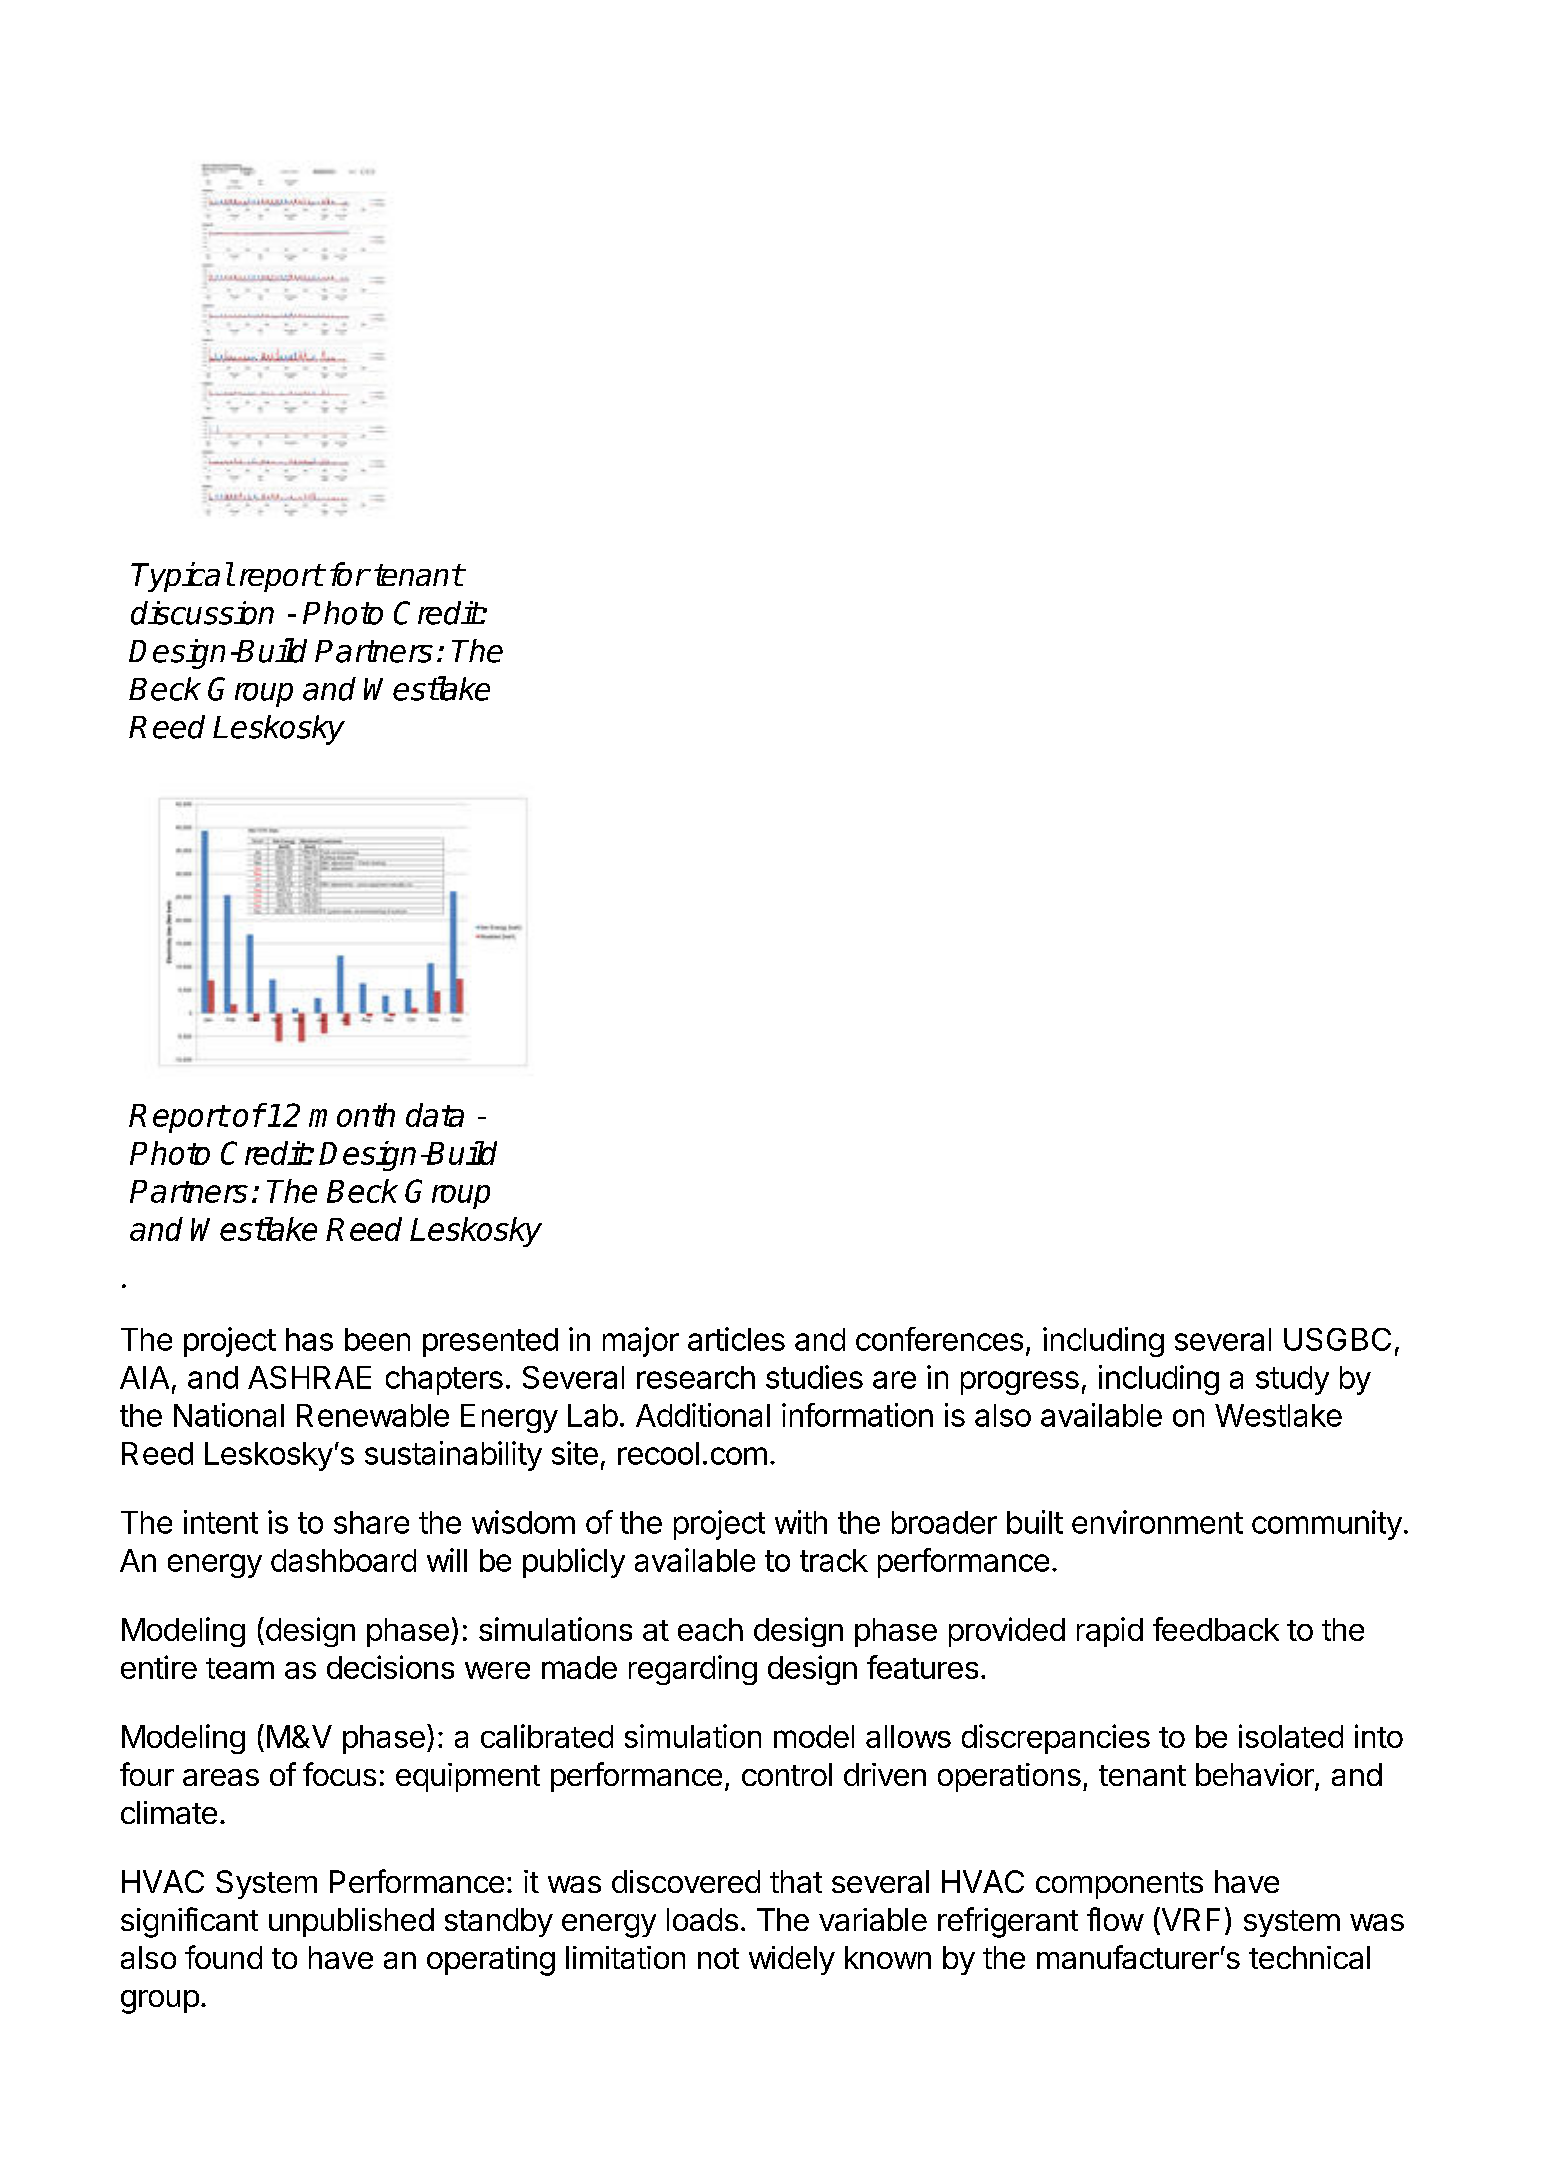  I want to click on study, so click(1292, 1380).
